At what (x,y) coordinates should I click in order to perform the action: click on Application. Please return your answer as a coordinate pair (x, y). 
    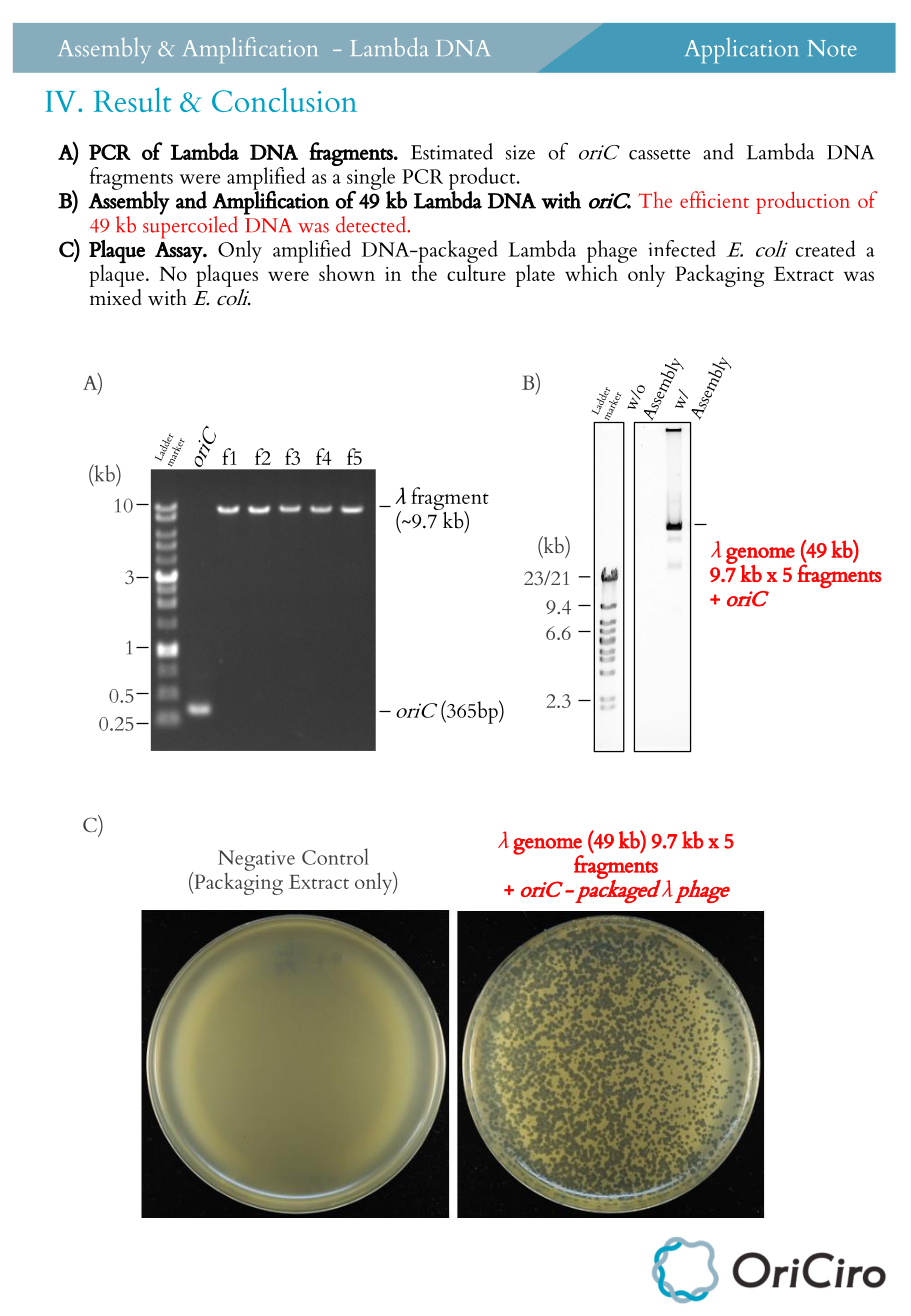
    Looking at the image, I should click on (741, 51).
